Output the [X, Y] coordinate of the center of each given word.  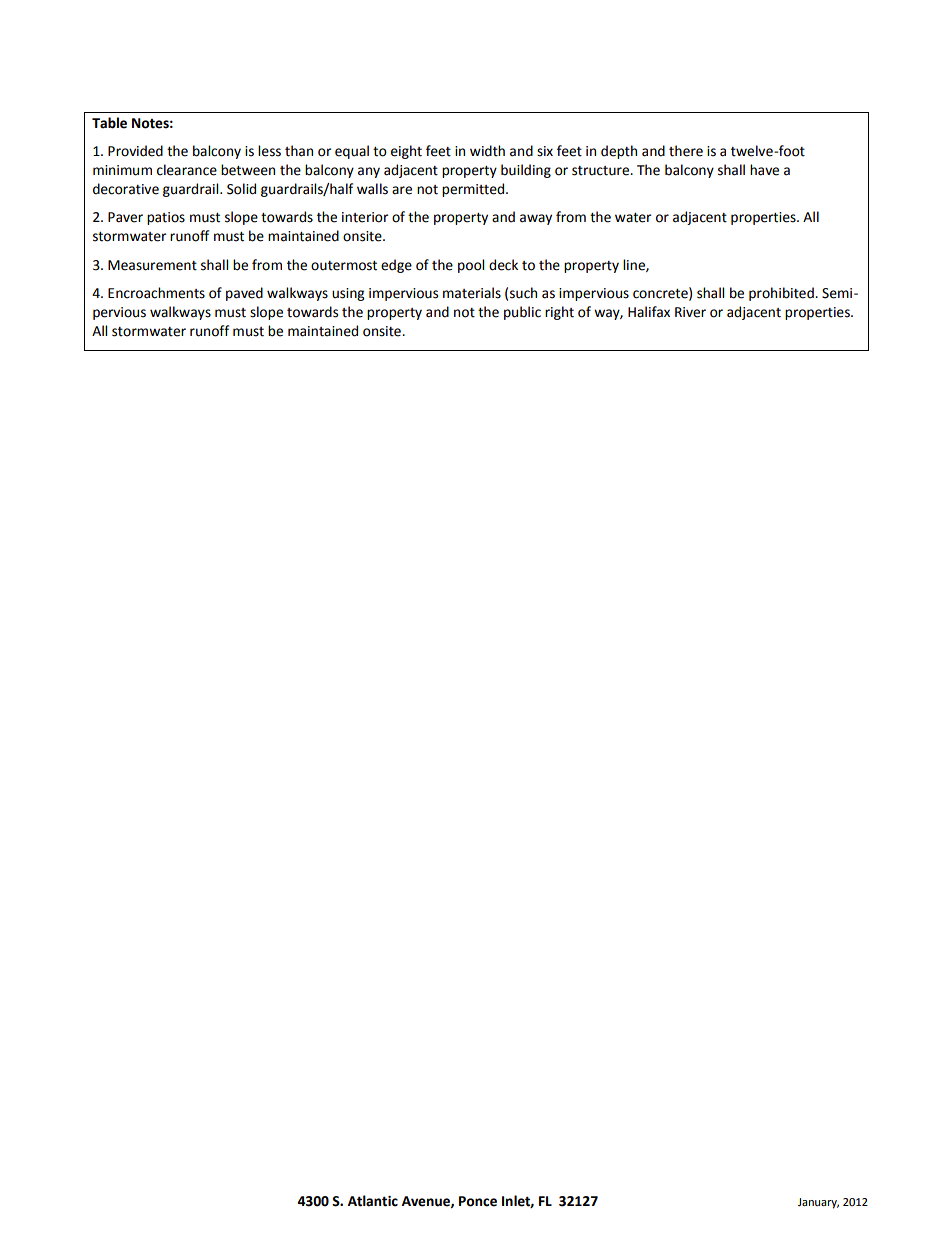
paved [244, 294]
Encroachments [156, 293]
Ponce [478, 1201]
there [686, 151]
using [348, 294]
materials [472, 293]
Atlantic [373, 1201]
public [522, 313]
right [559, 313]
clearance [187, 170]
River [690, 312]
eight [406, 152]
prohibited [782, 294]
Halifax [649, 312]
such [523, 293]
